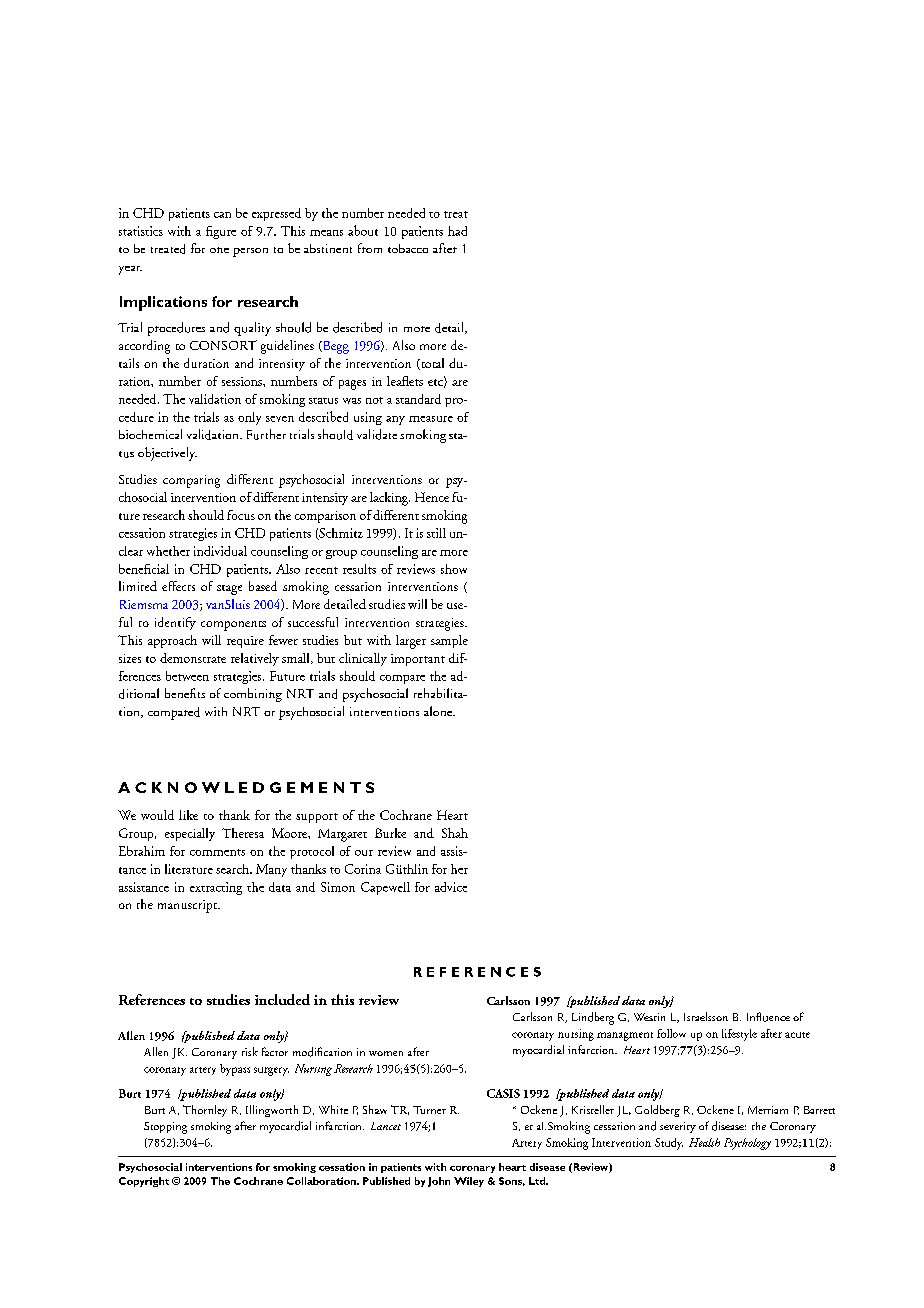 This image has height=1308, width=924. Describe the element at coordinates (221, 232) in the image. I see `figure` at that location.
